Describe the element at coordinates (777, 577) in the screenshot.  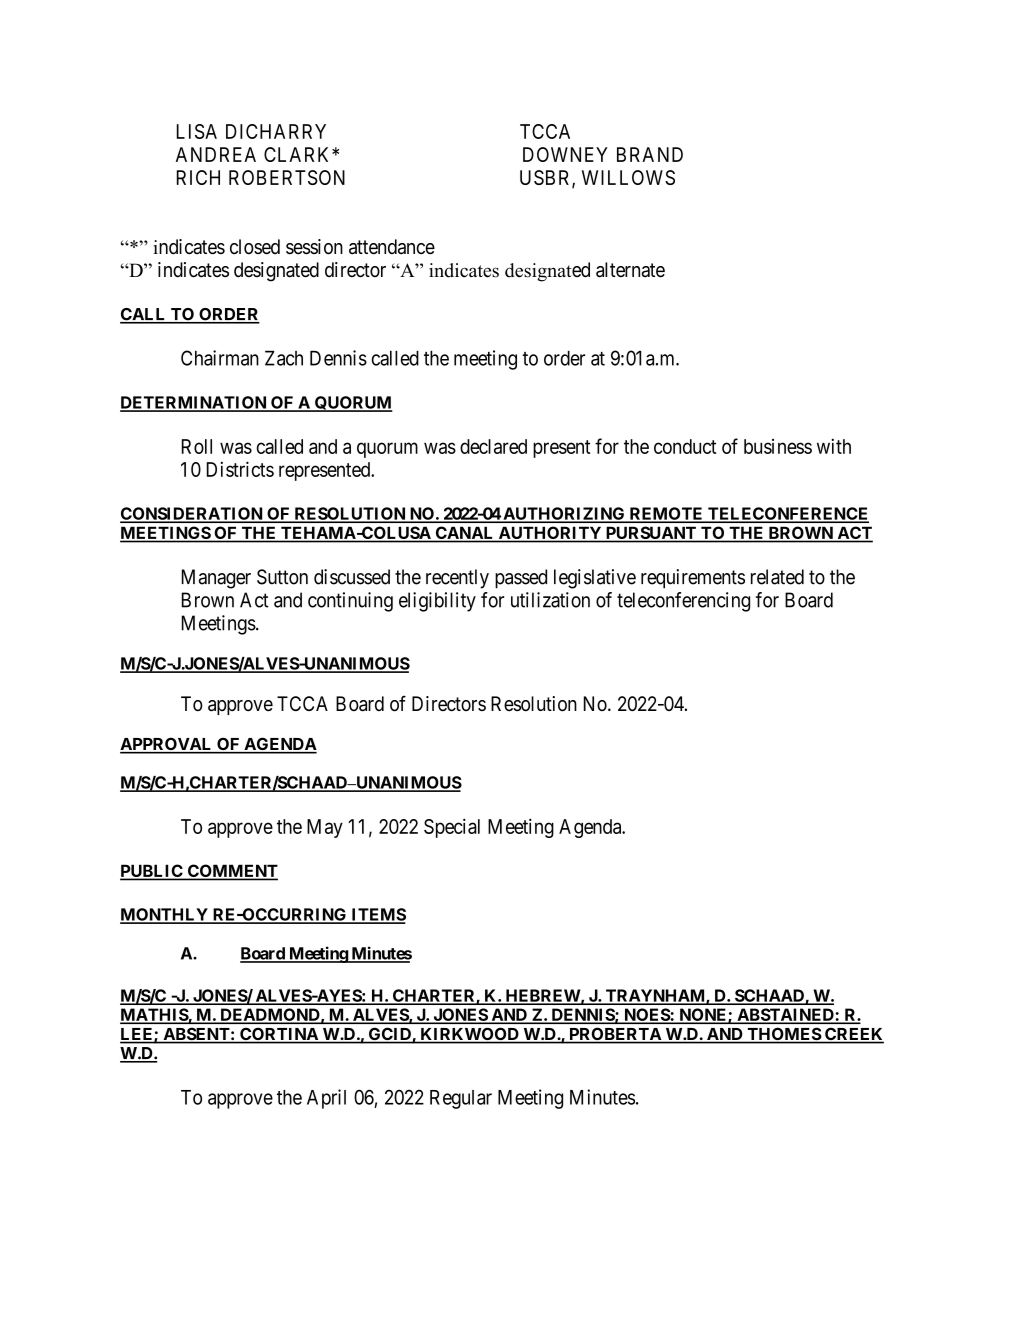
I see `related` at that location.
